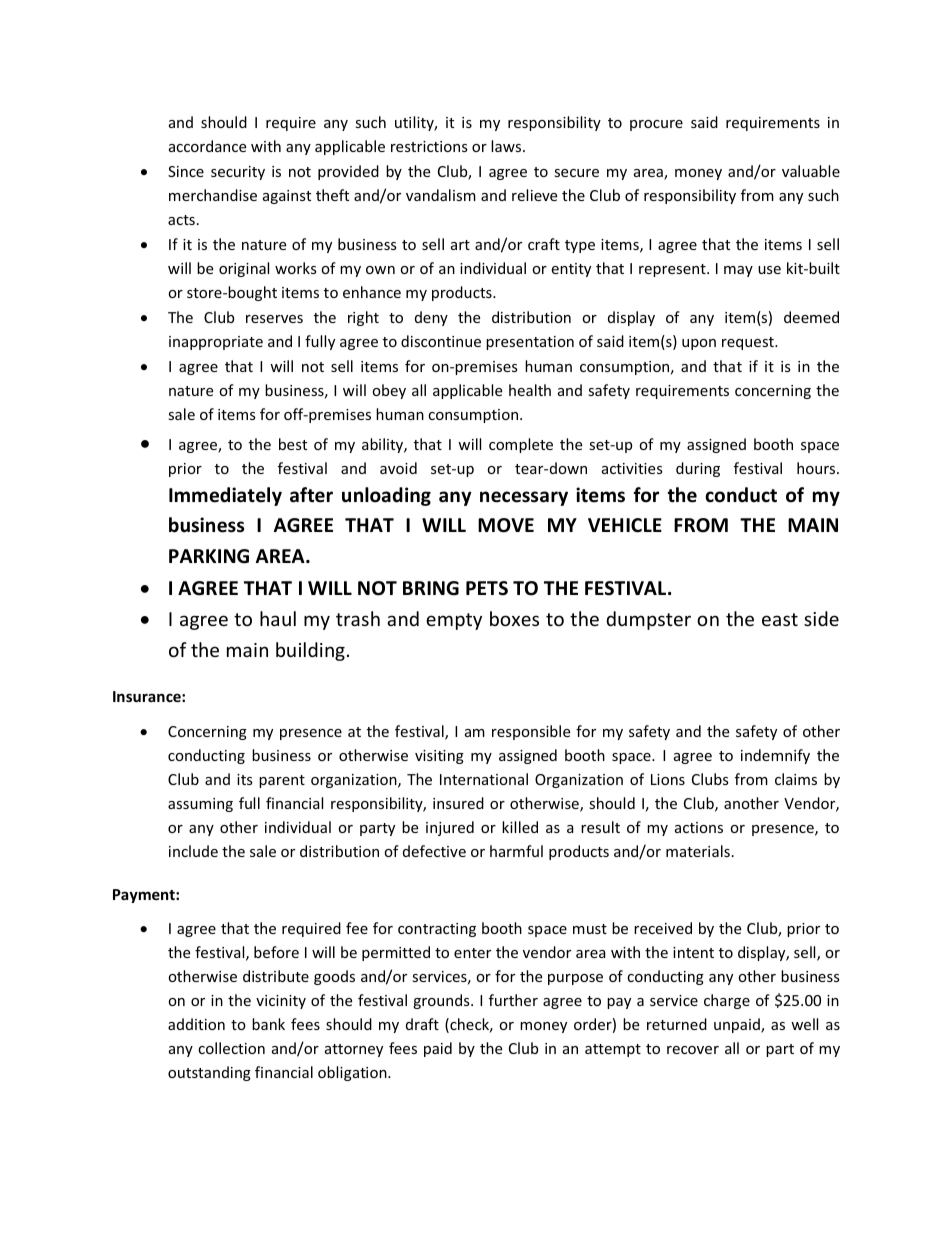 Image resolution: width=952 pixels, height=1233 pixels. I want to click on its, so click(245, 779).
